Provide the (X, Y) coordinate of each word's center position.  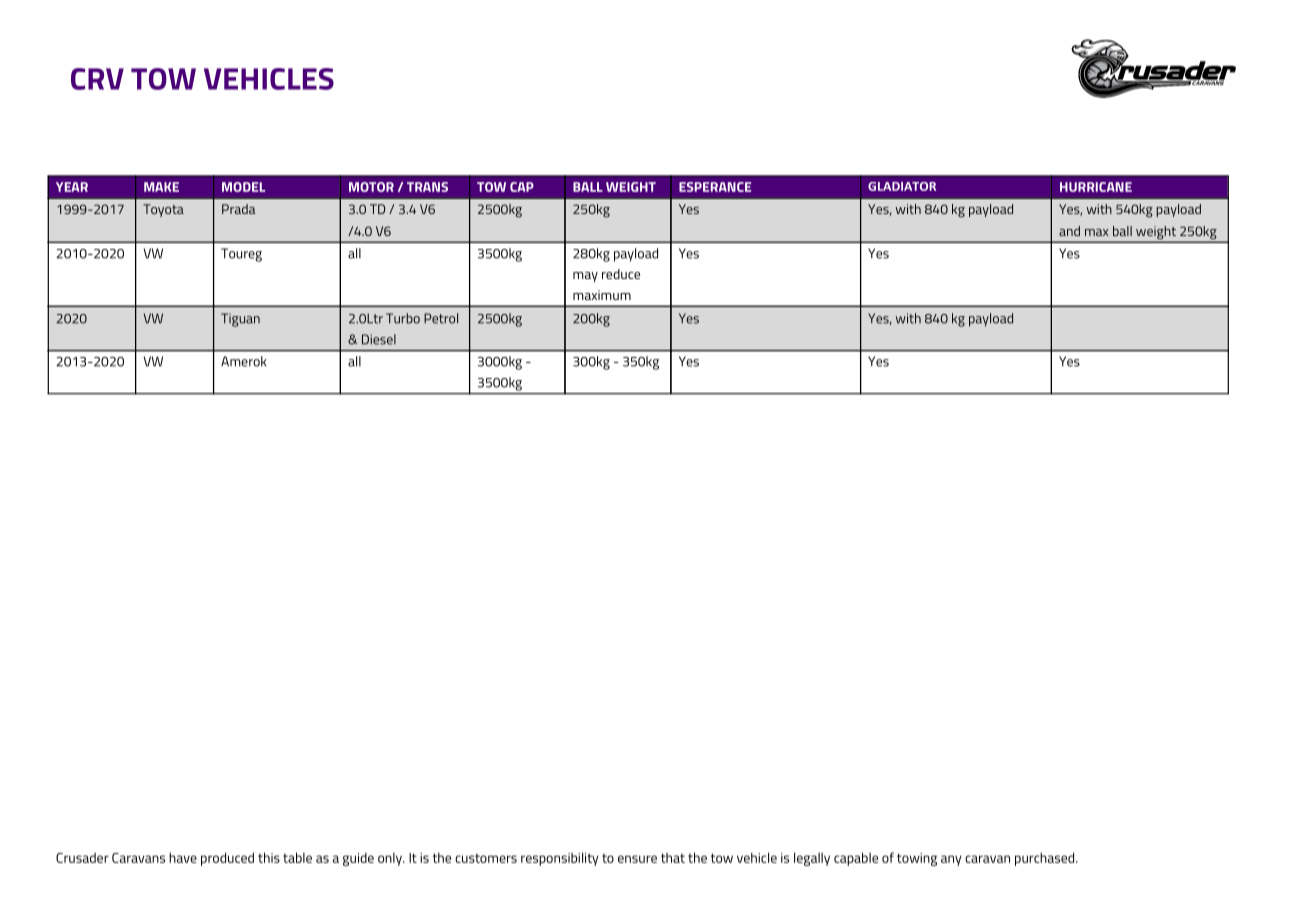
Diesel (379, 339)
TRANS (427, 187)
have (183, 857)
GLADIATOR (902, 186)
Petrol (441, 318)
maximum (602, 295)
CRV (97, 79)
